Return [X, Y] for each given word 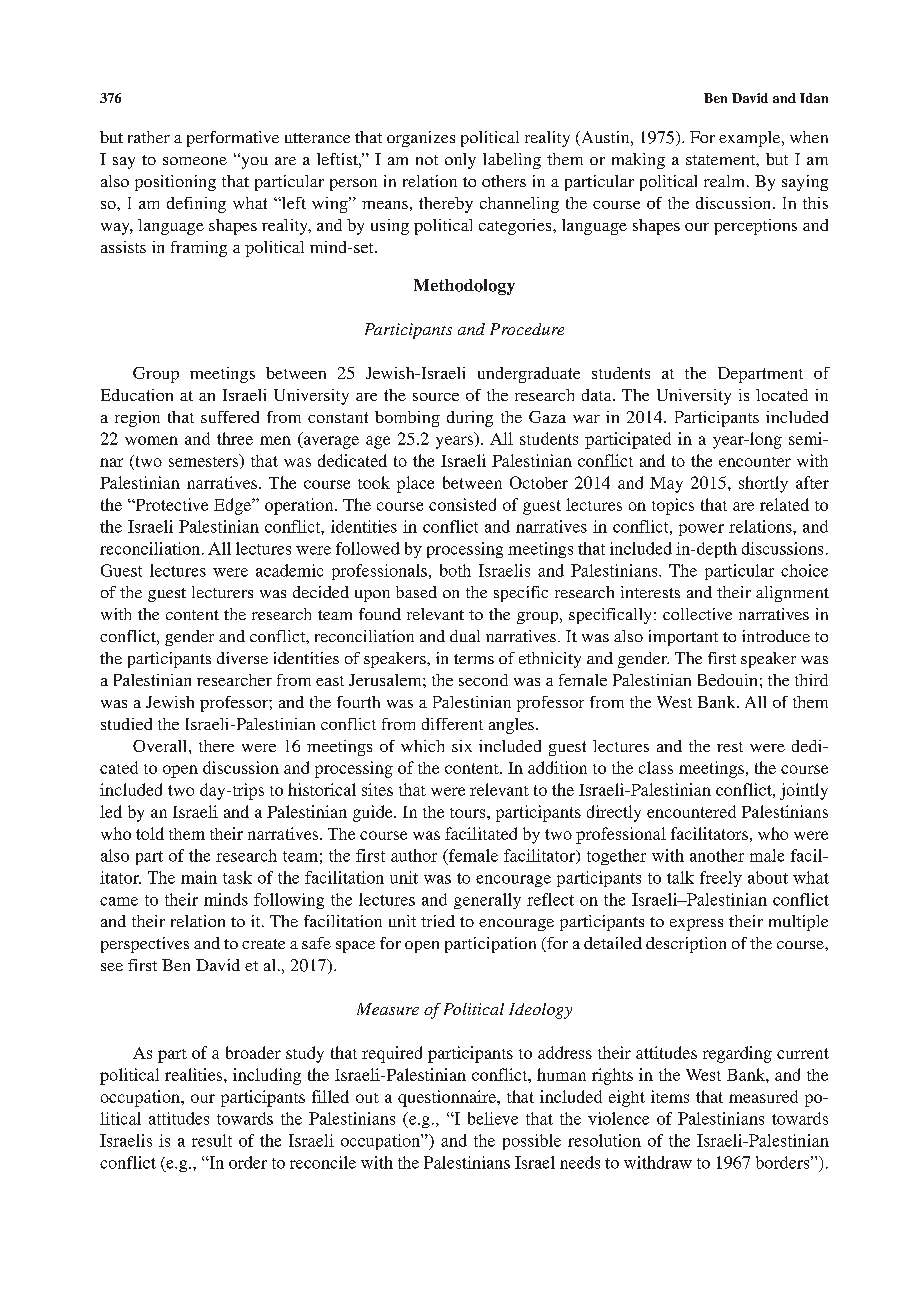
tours [469, 813]
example [751, 139]
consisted [462, 504]
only [460, 161]
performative [233, 139]
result [212, 1140]
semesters [205, 461]
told [150, 833]
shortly [763, 484]
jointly [804, 791]
